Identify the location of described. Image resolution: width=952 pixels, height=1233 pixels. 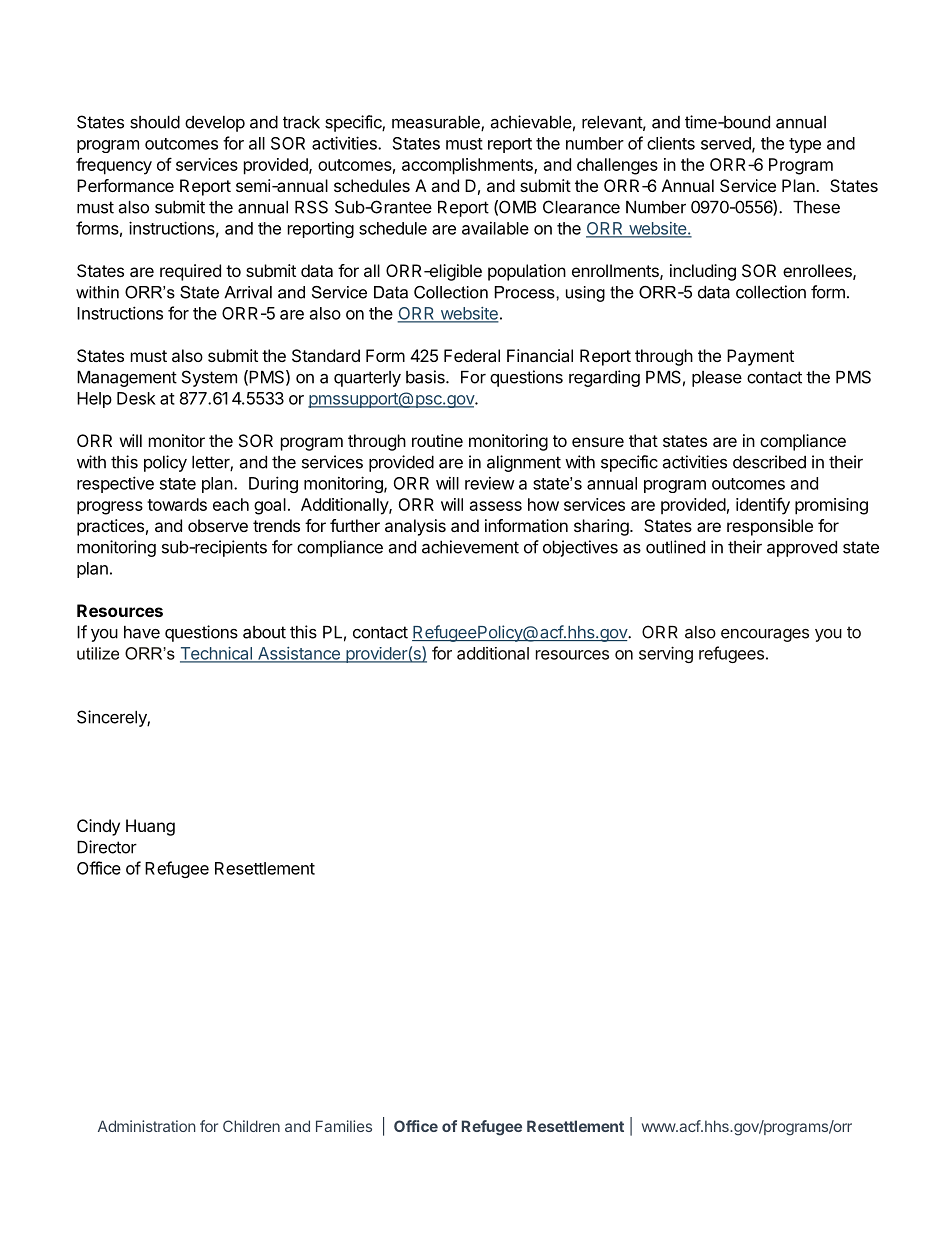
(769, 462).
